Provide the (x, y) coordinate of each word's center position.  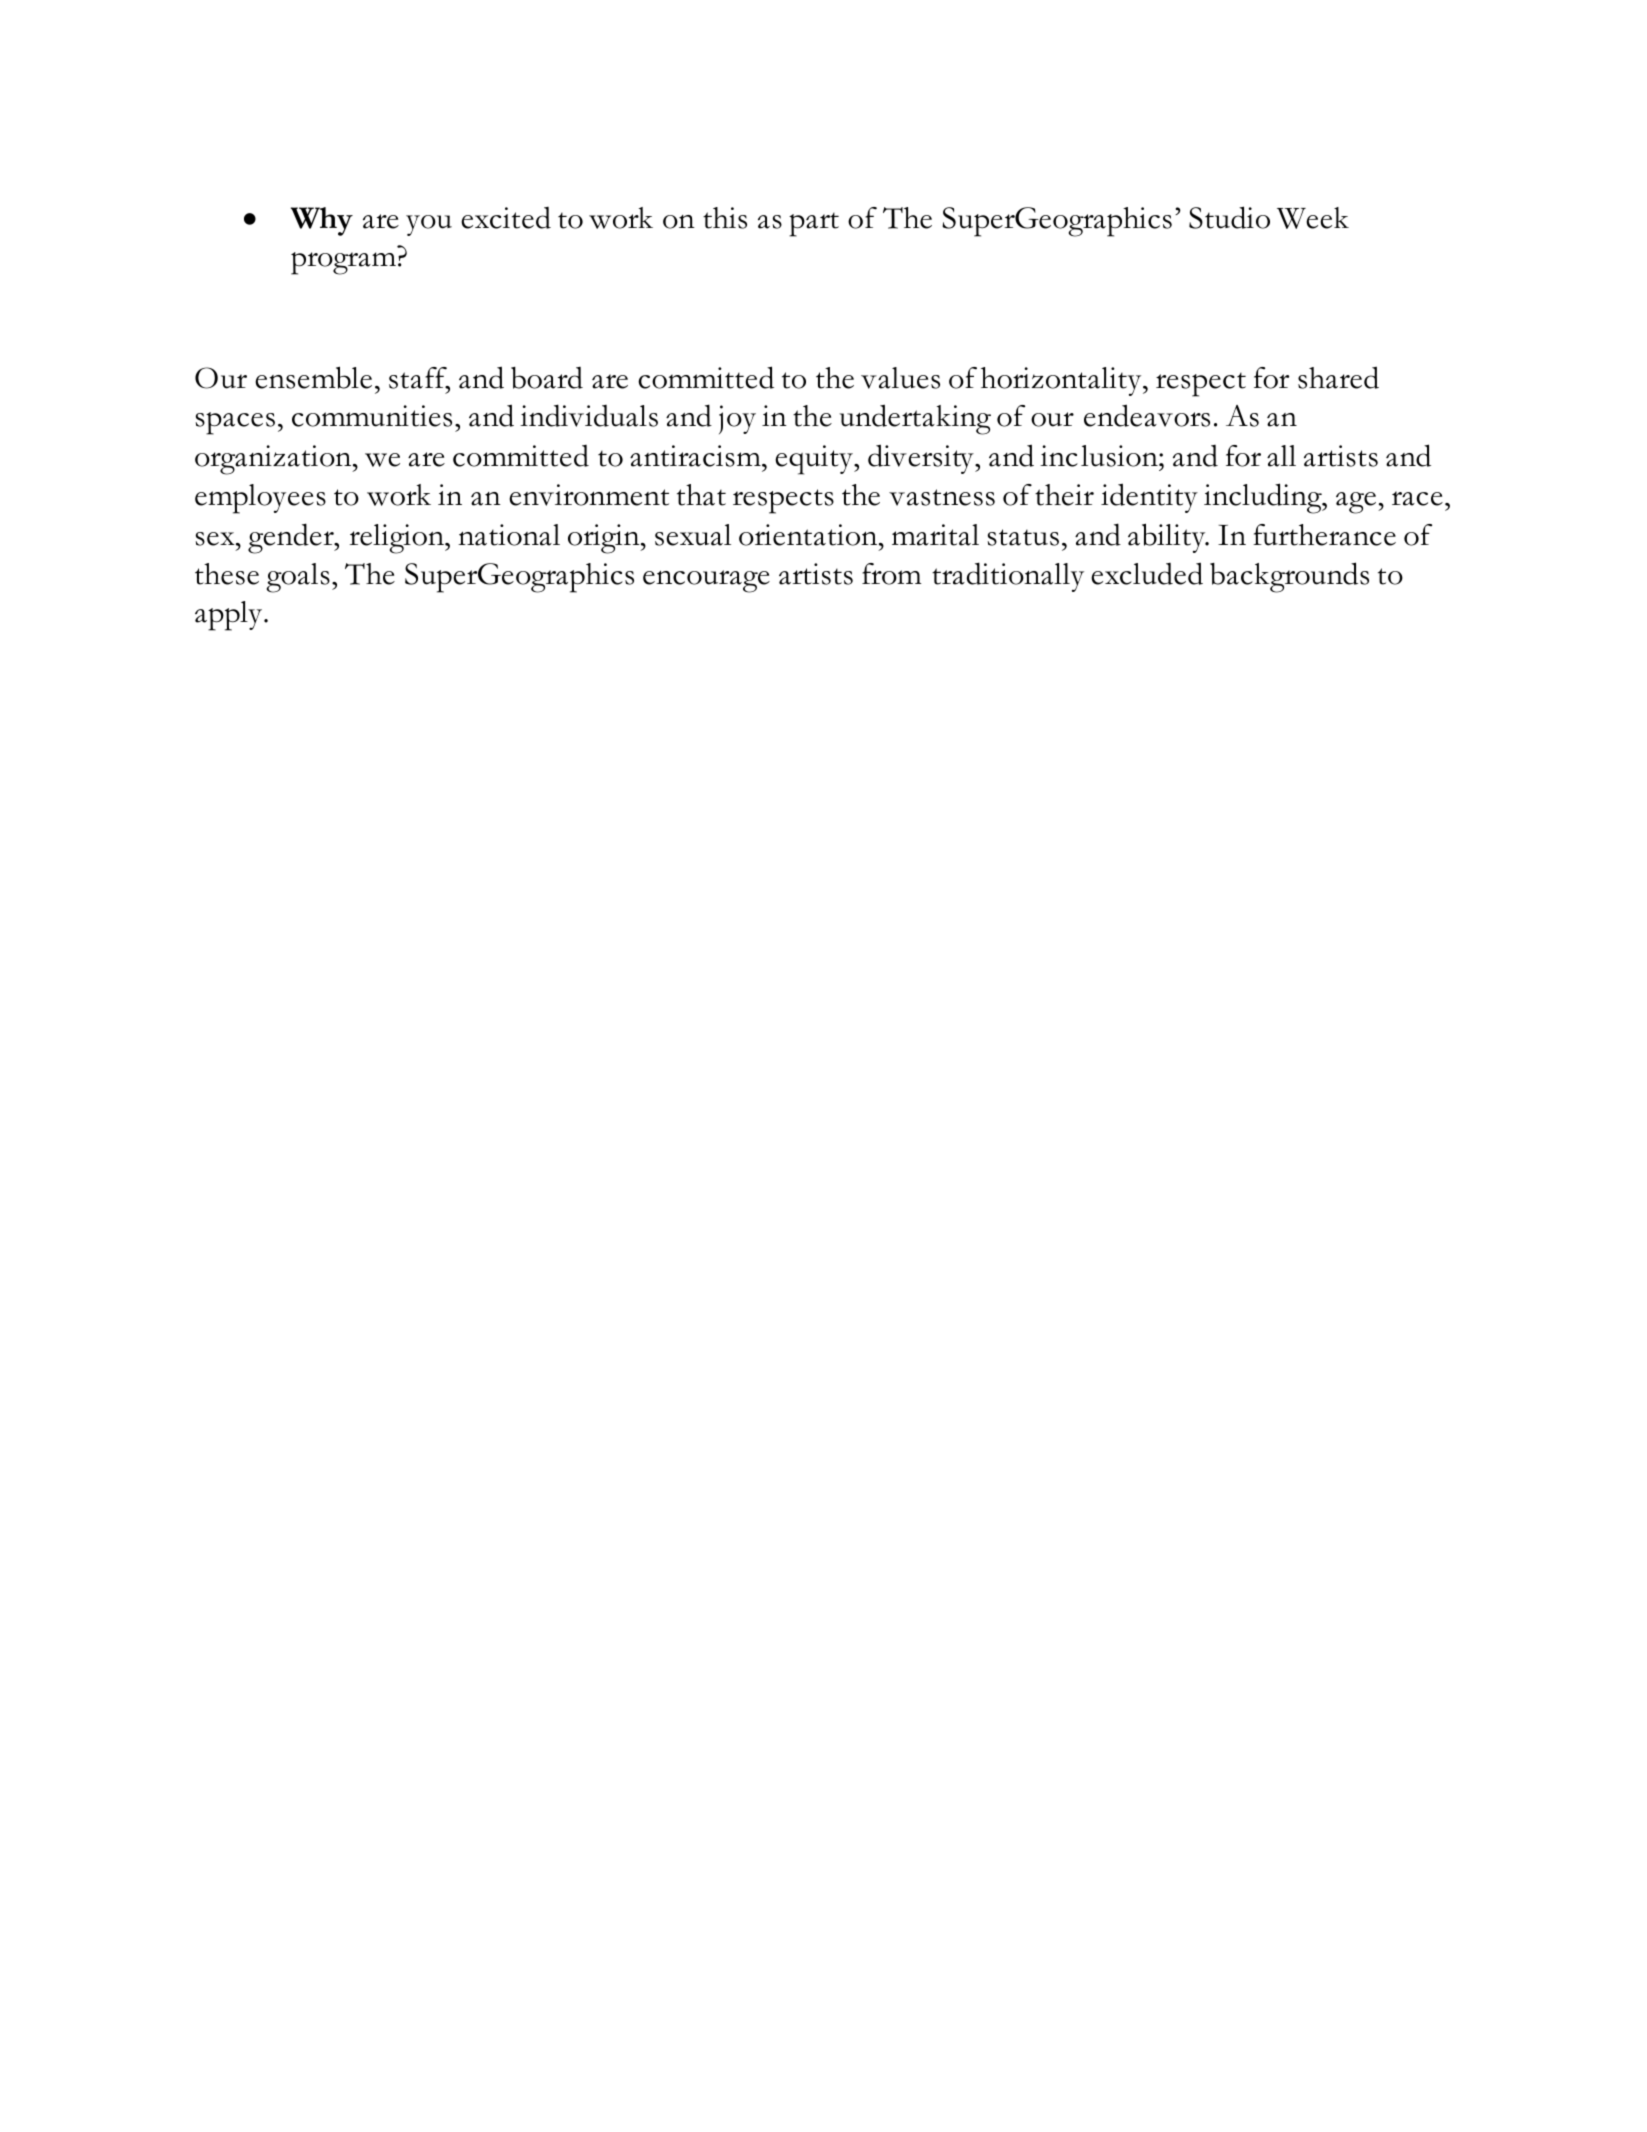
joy (737, 419)
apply (230, 616)
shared (1338, 377)
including (1264, 498)
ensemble (313, 377)
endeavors (1147, 415)
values (900, 378)
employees (260, 499)
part (814, 224)
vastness (942, 497)
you (429, 225)
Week (1313, 218)
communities (372, 416)
